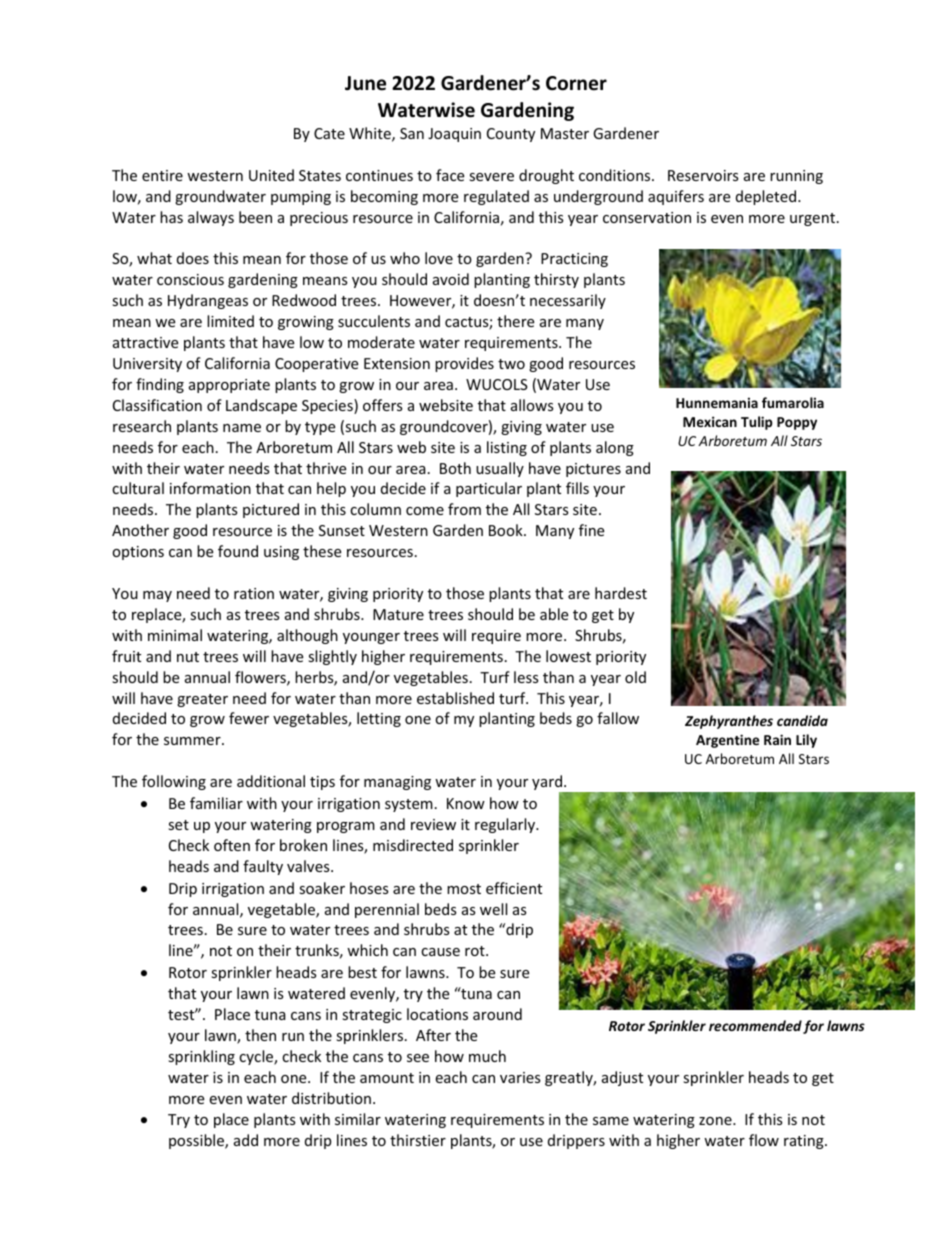 Image resolution: width=952 pixels, height=1233 pixels. Describe the element at coordinates (454, 135) in the screenshot. I see `Joaquin` at that location.
